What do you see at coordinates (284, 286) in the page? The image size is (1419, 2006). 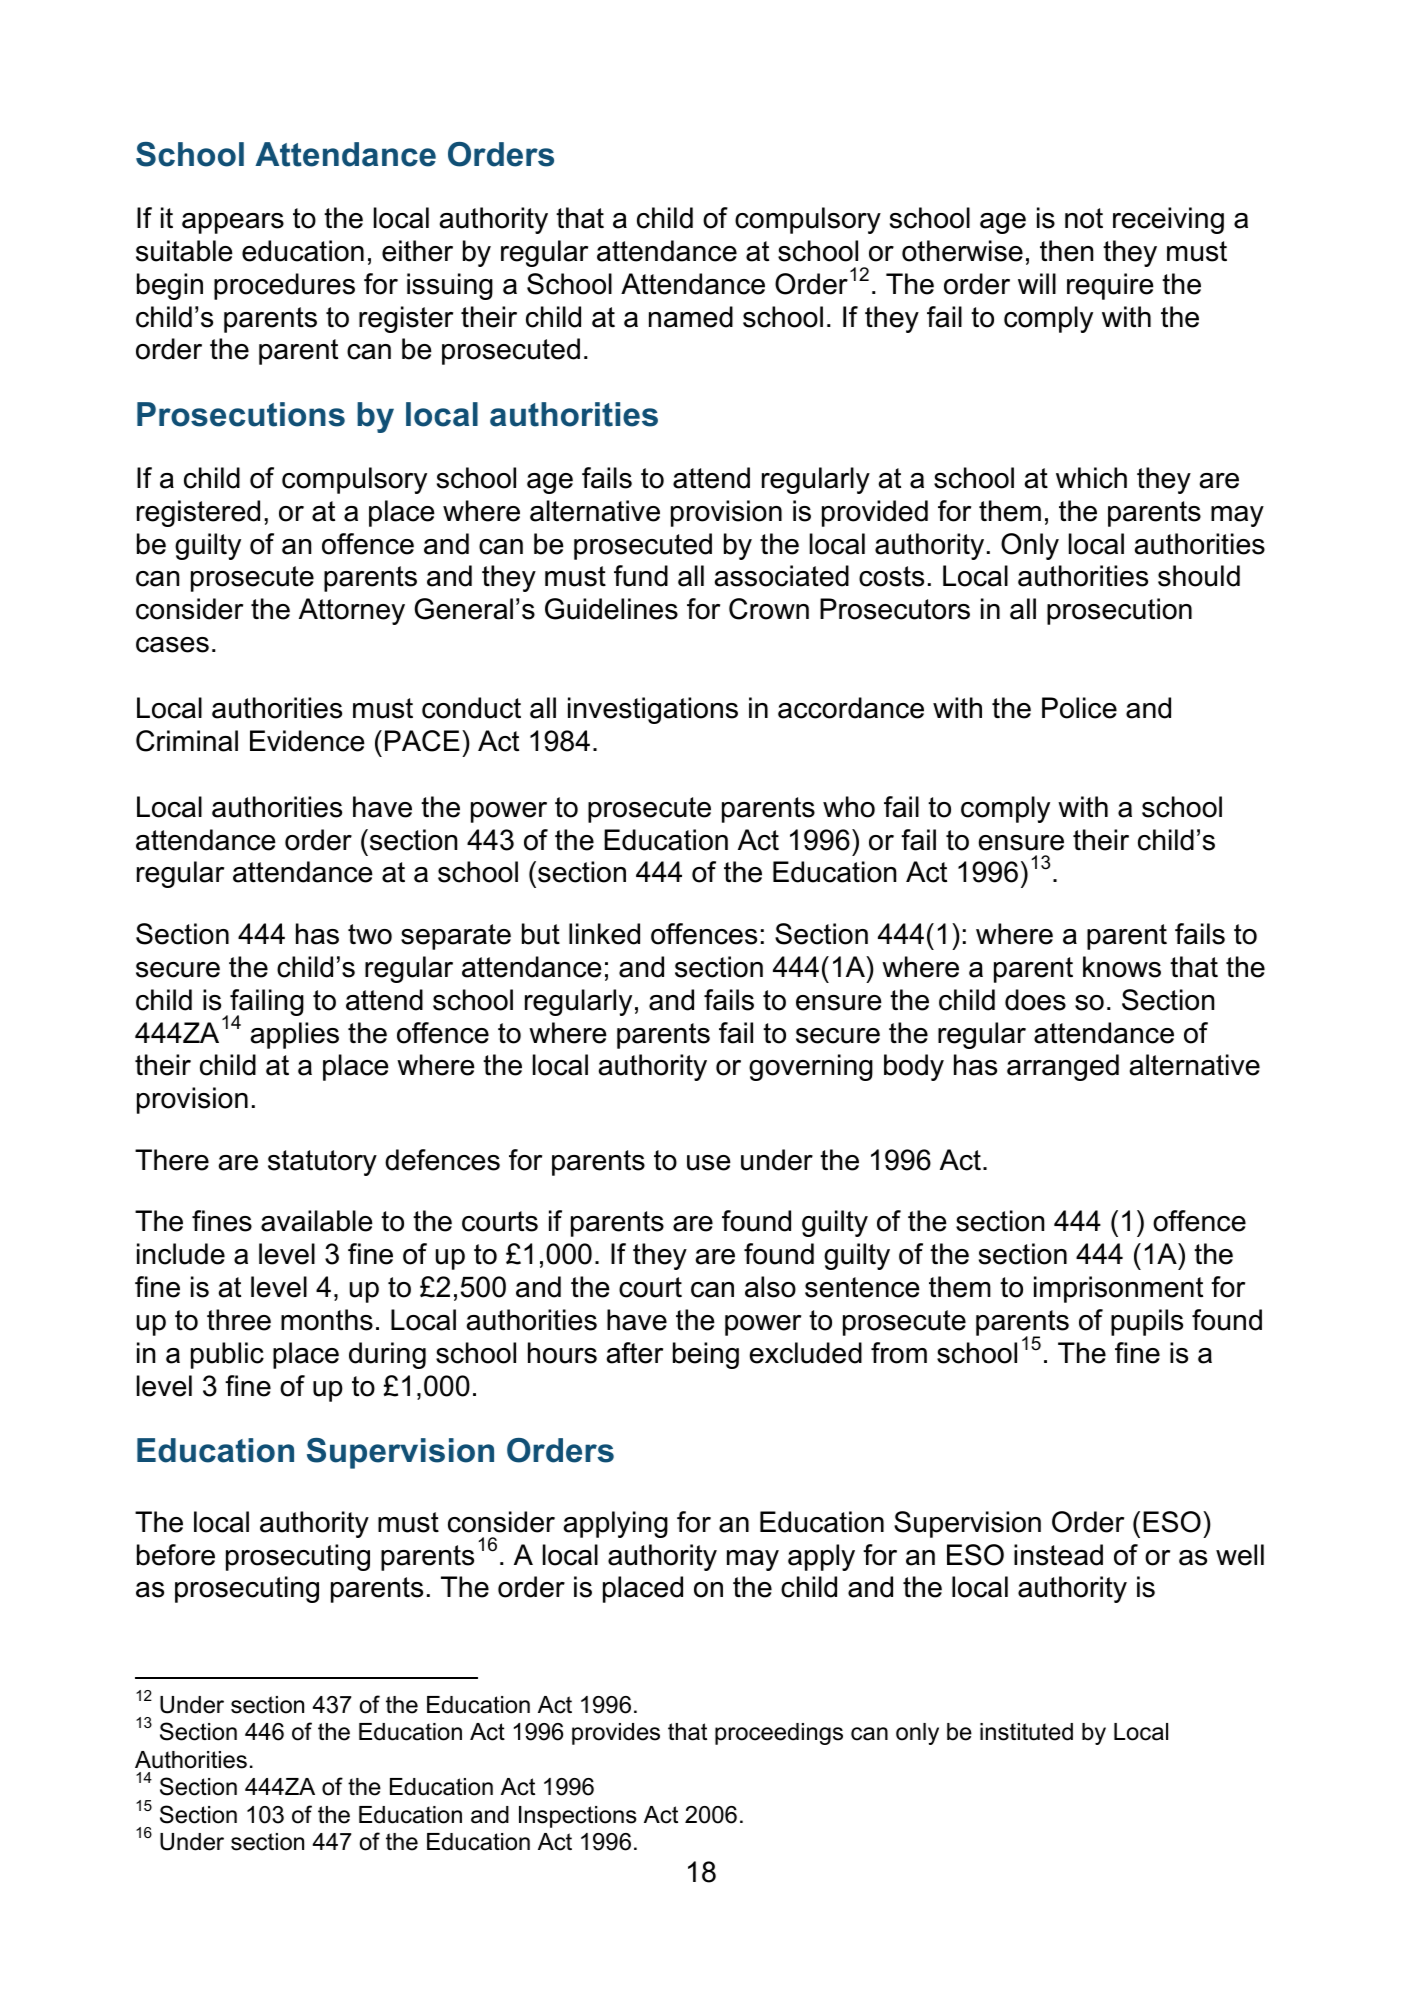 I see `procedures` at bounding box center [284, 286].
